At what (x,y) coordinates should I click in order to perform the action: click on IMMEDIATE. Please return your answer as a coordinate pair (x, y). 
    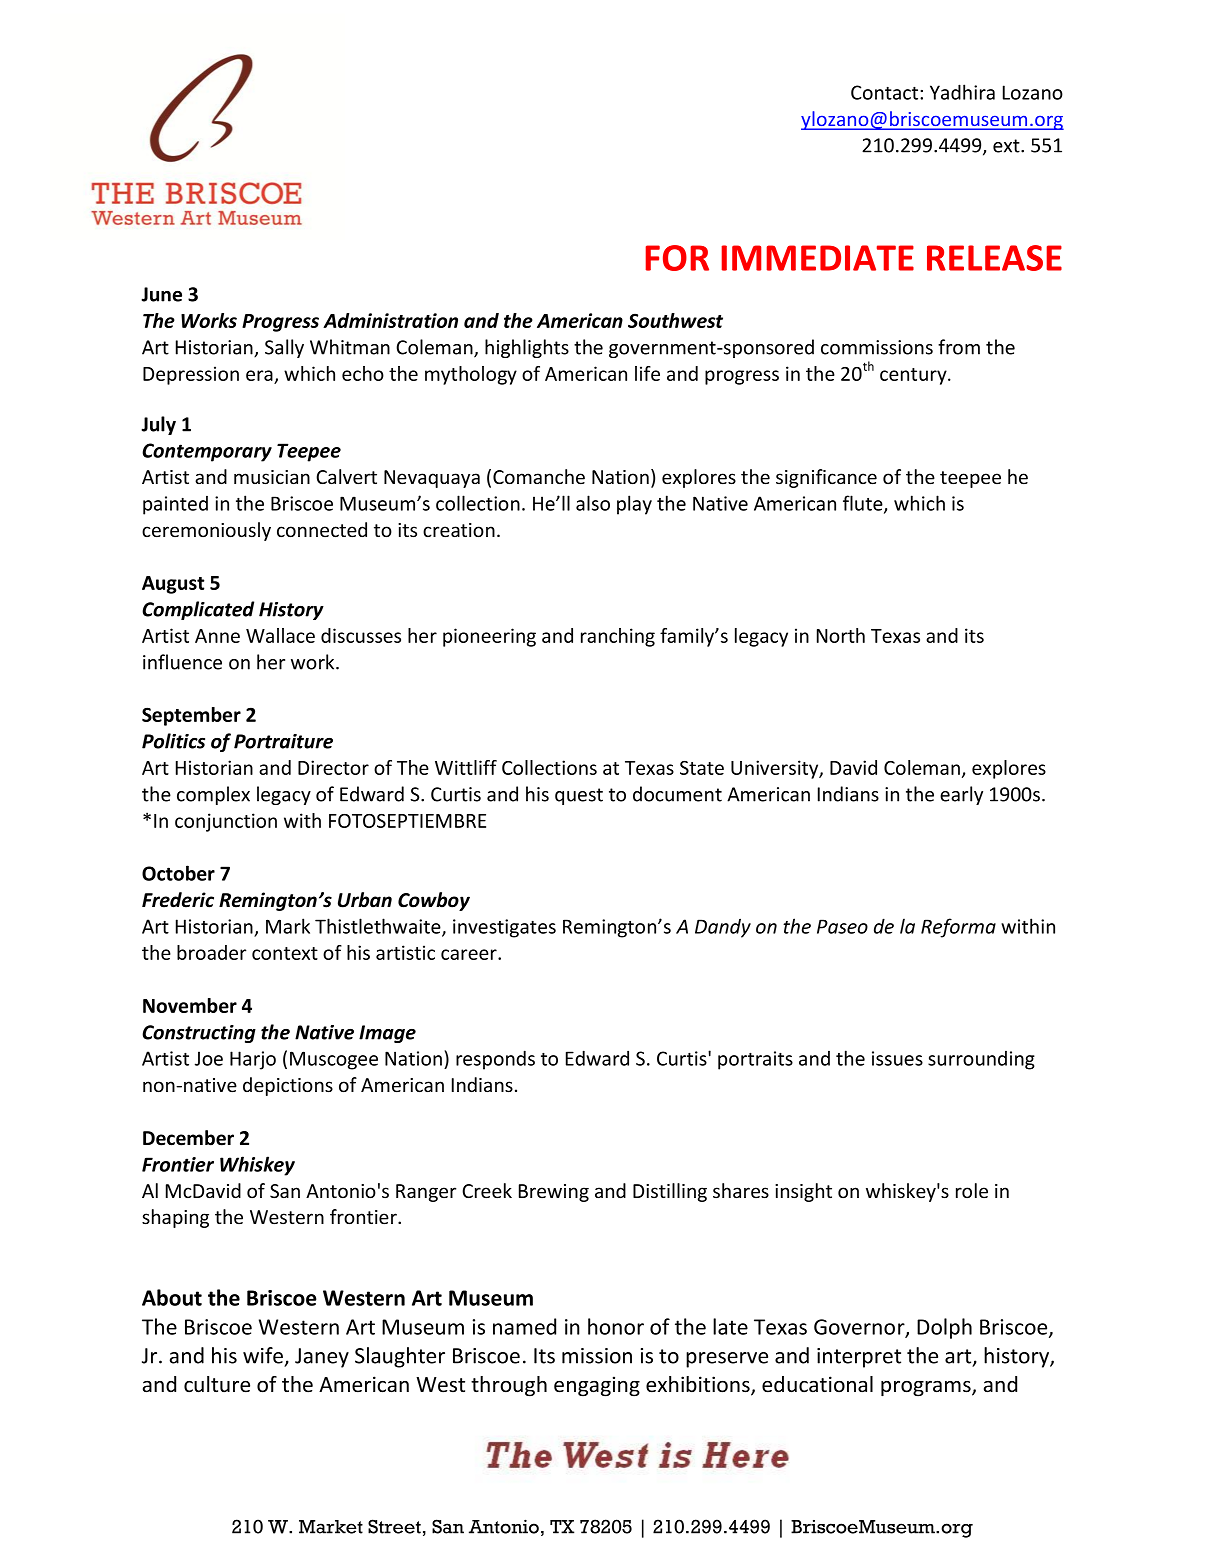
    Looking at the image, I should click on (817, 258).
